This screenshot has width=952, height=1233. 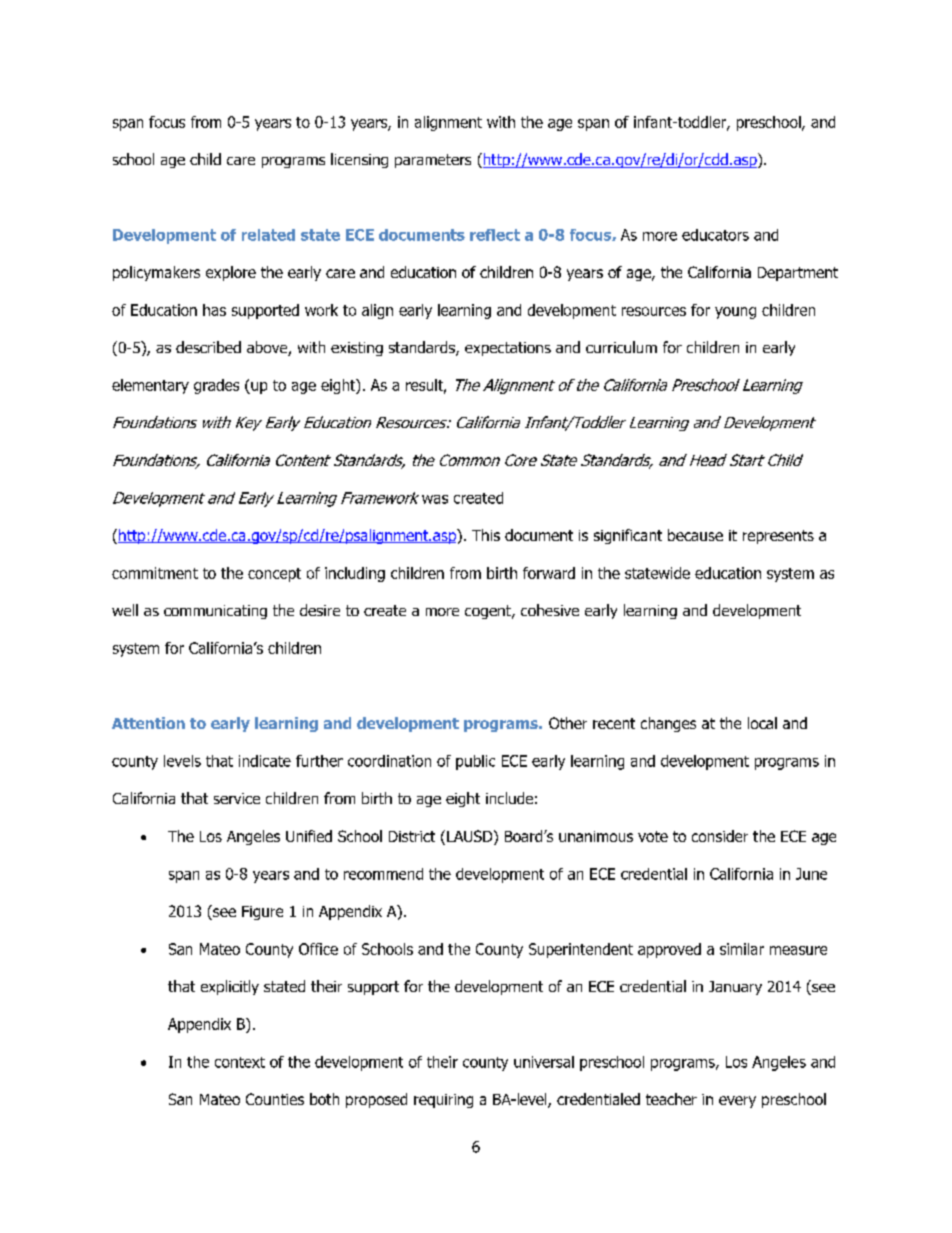 I want to click on cohesive, so click(x=550, y=610).
